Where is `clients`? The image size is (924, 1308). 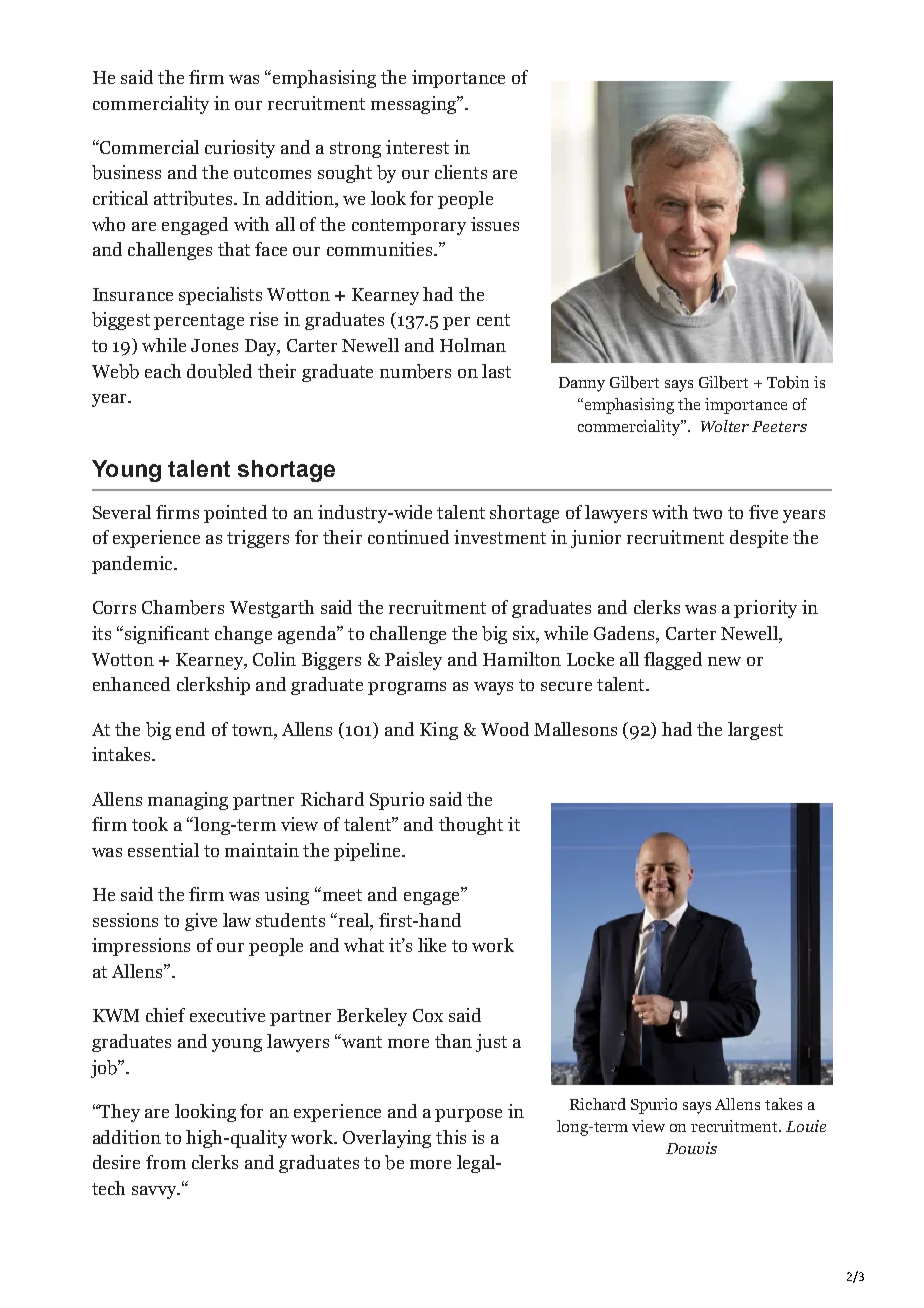 clients is located at coordinates (461, 172).
